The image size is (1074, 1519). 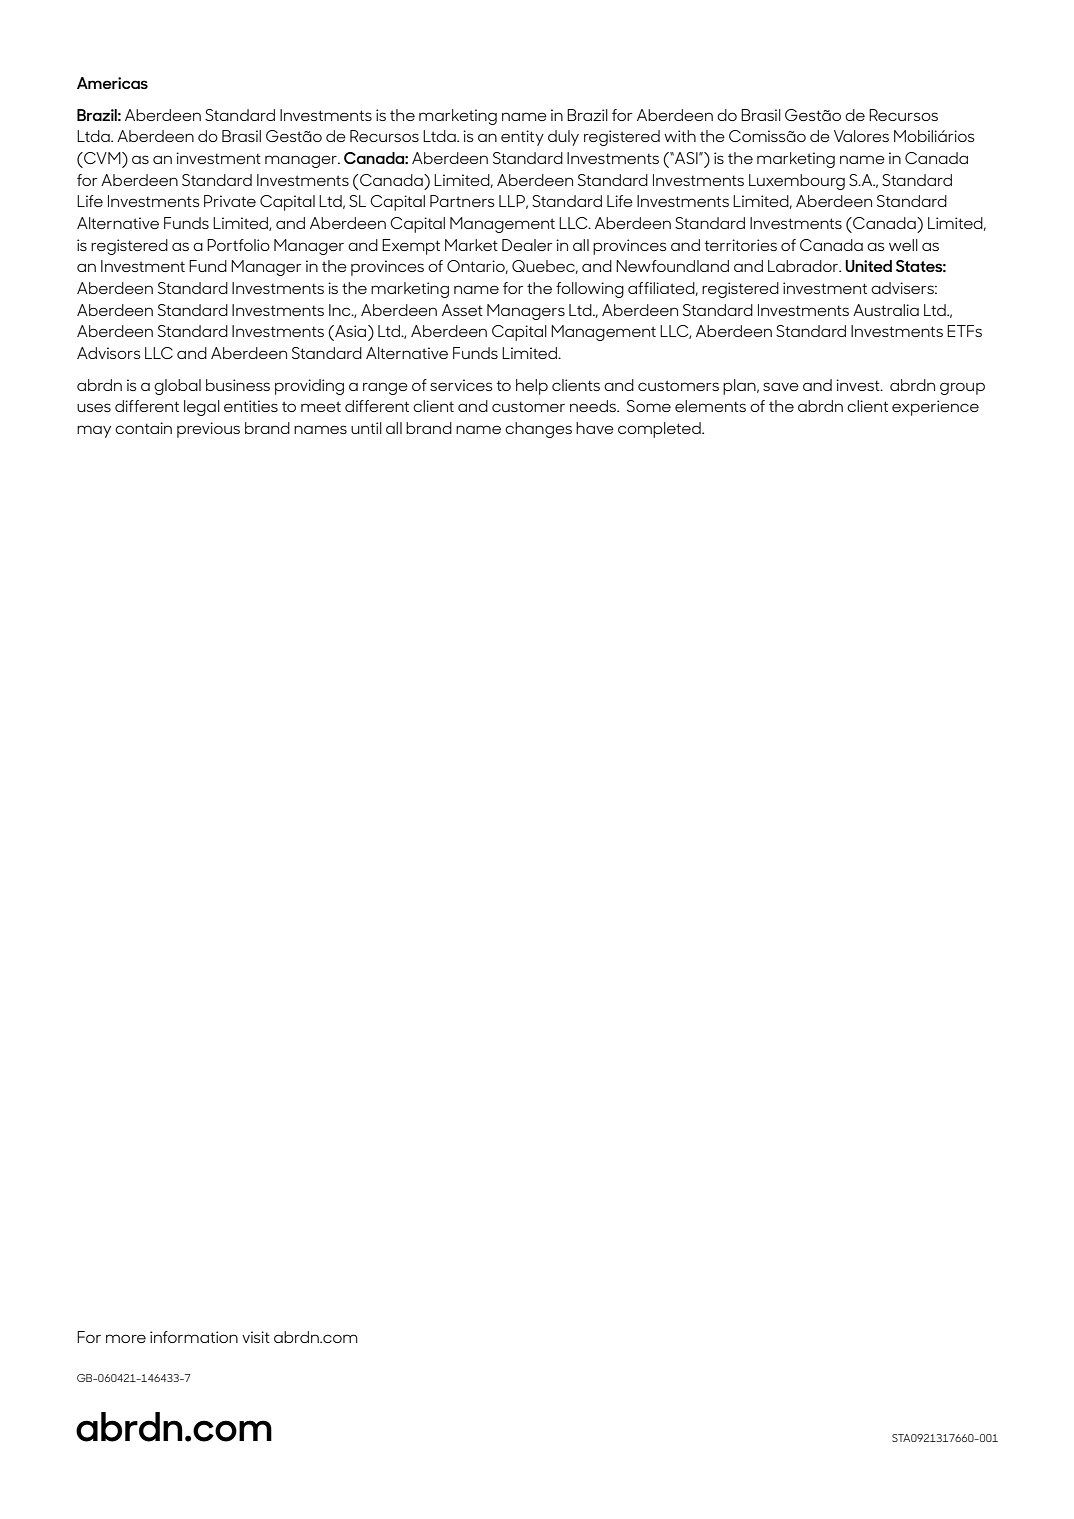 I want to click on experience, so click(x=935, y=408).
